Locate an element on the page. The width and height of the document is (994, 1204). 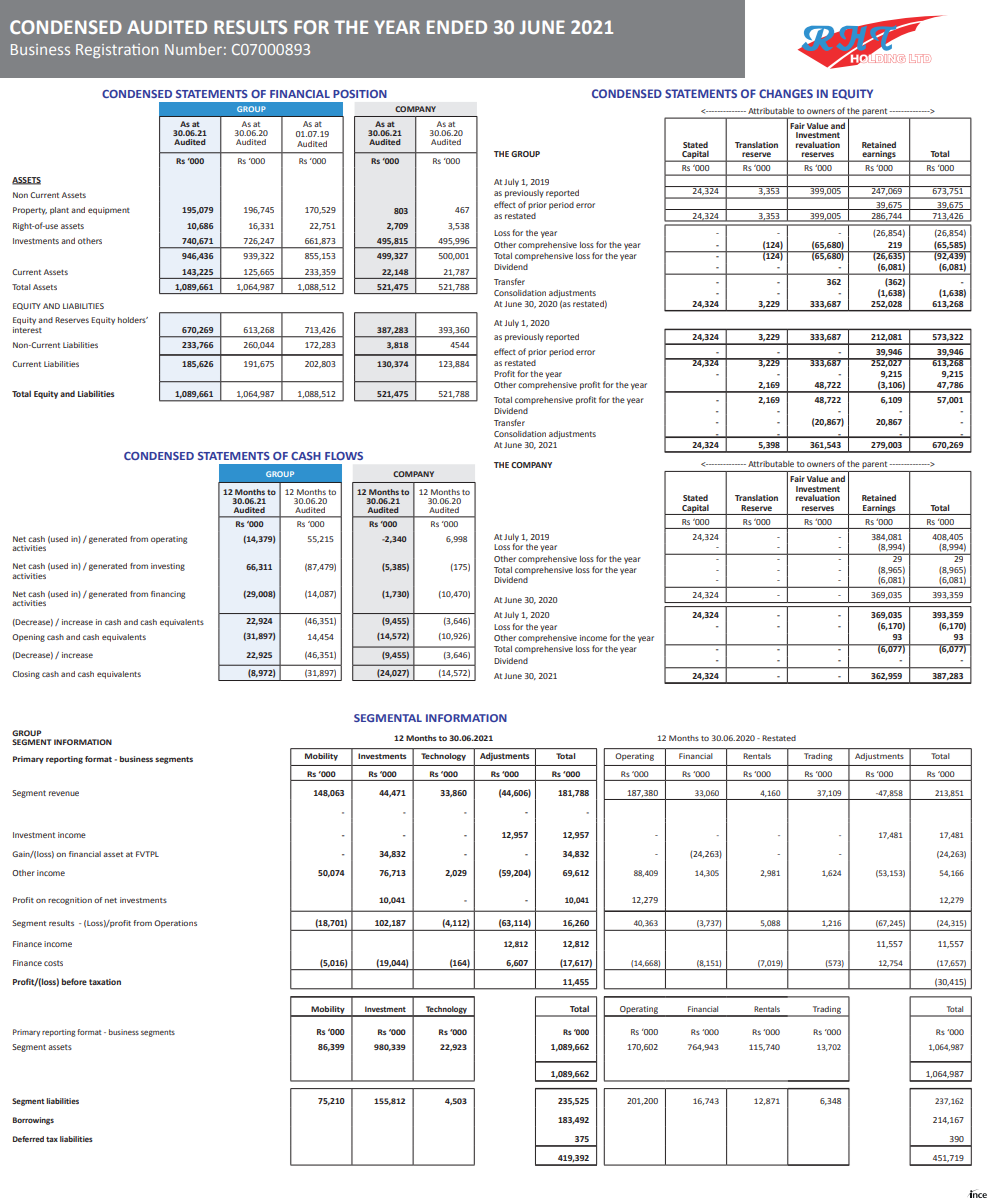
financing is located at coordinates (168, 595).
